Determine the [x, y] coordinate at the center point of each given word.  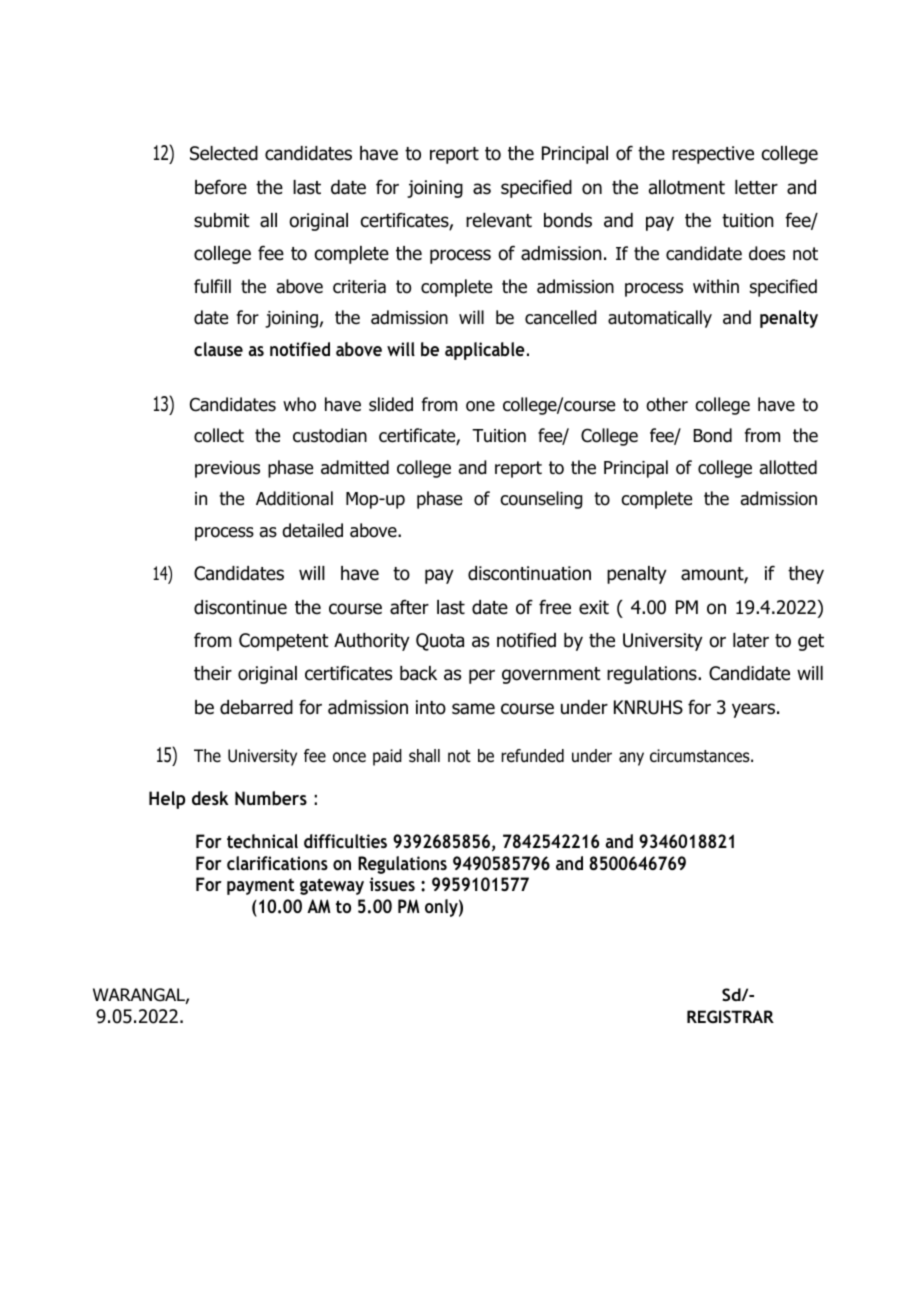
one [480, 406]
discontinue [240, 607]
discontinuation [529, 573]
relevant [499, 220]
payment [260, 886]
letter [756, 187]
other [667, 404]
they [806, 575]
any [631, 759]
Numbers [271, 798]
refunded [532, 756]
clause [218, 349]
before [221, 187]
